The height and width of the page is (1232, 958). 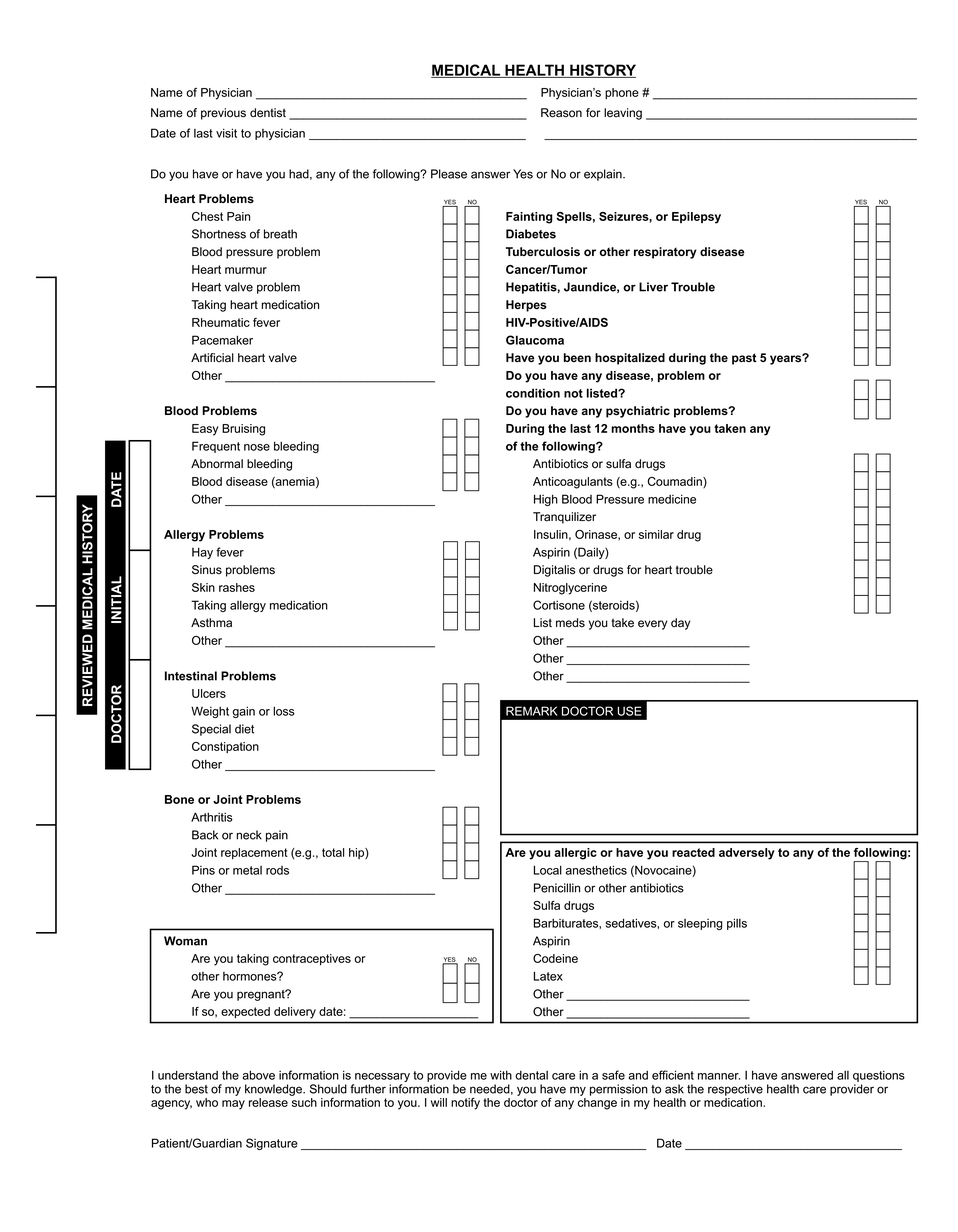 What do you see at coordinates (225, 747) in the page?
I see `Constipation` at bounding box center [225, 747].
